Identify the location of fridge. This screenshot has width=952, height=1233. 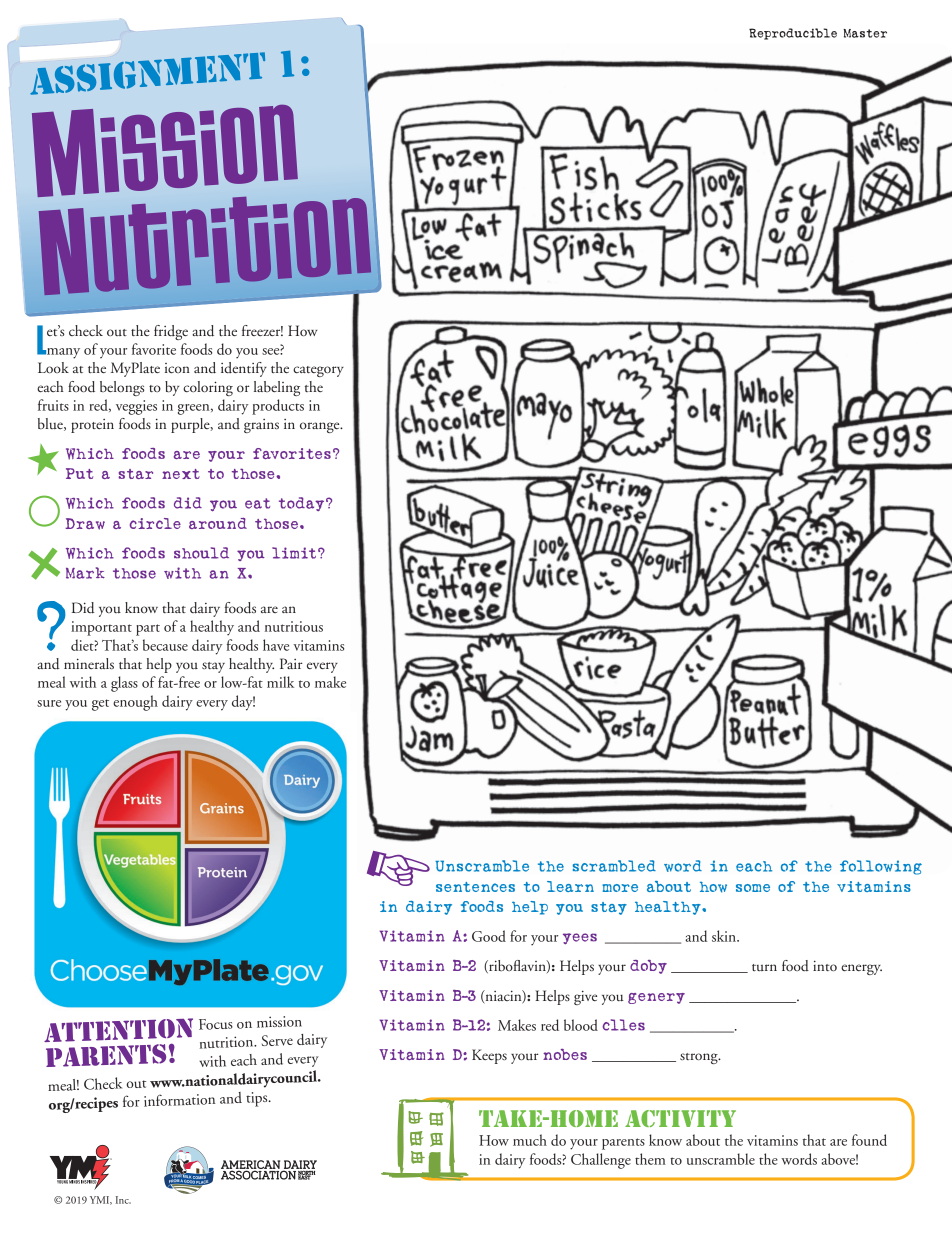
(171, 332).
